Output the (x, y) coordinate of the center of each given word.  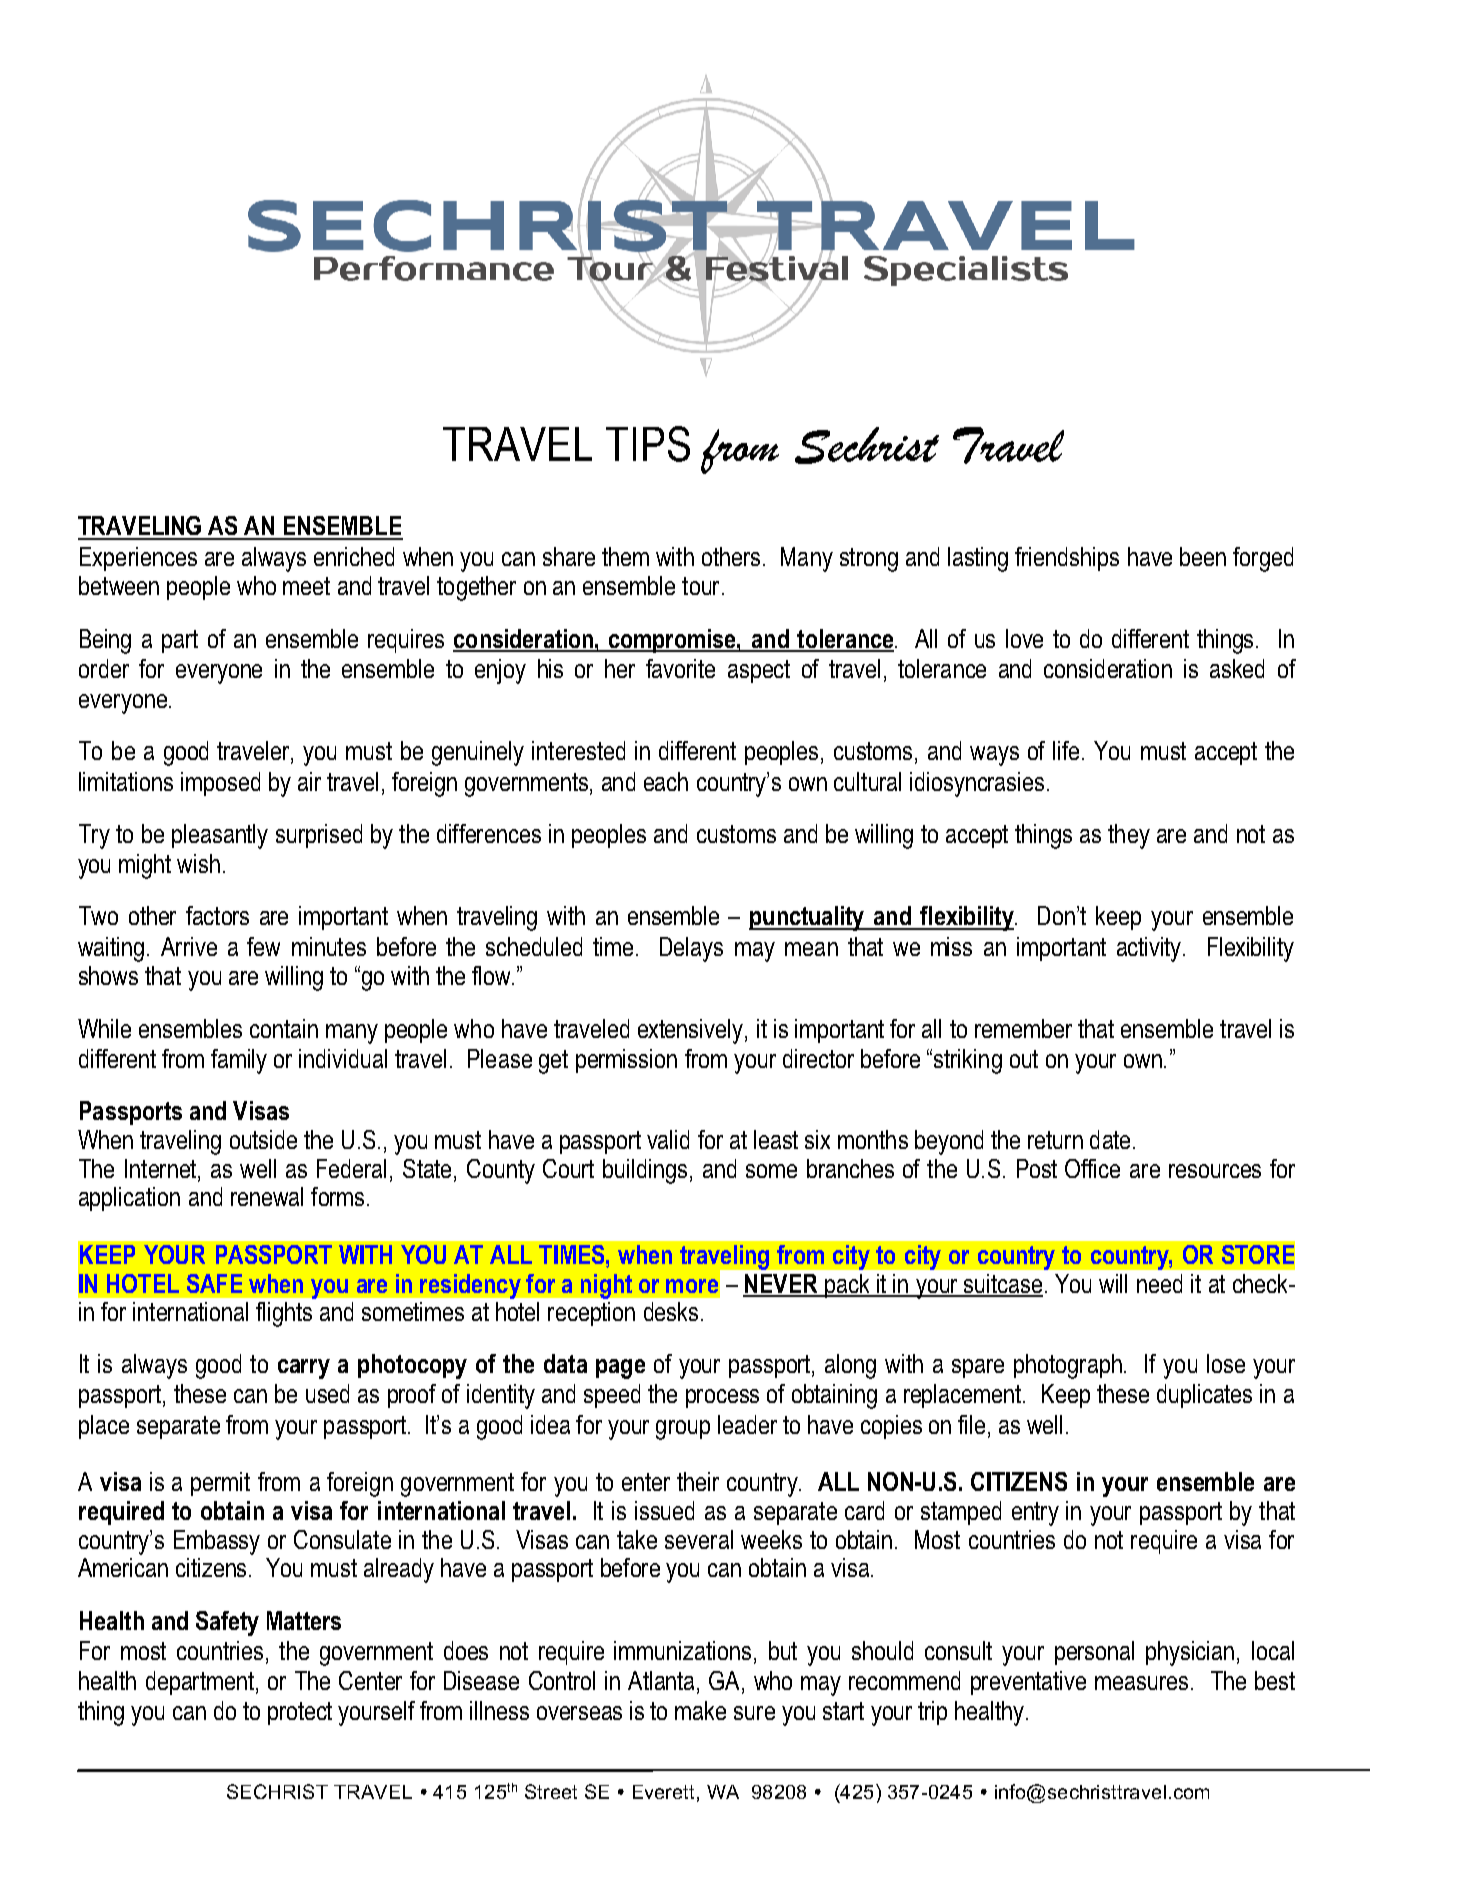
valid (668, 1139)
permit (220, 1484)
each (666, 781)
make (700, 1710)
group (683, 1430)
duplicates (1204, 1396)
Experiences (138, 559)
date (1110, 1139)
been (1203, 556)
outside (263, 1139)
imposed (220, 784)
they (1129, 836)
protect (300, 1713)
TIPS (648, 444)
